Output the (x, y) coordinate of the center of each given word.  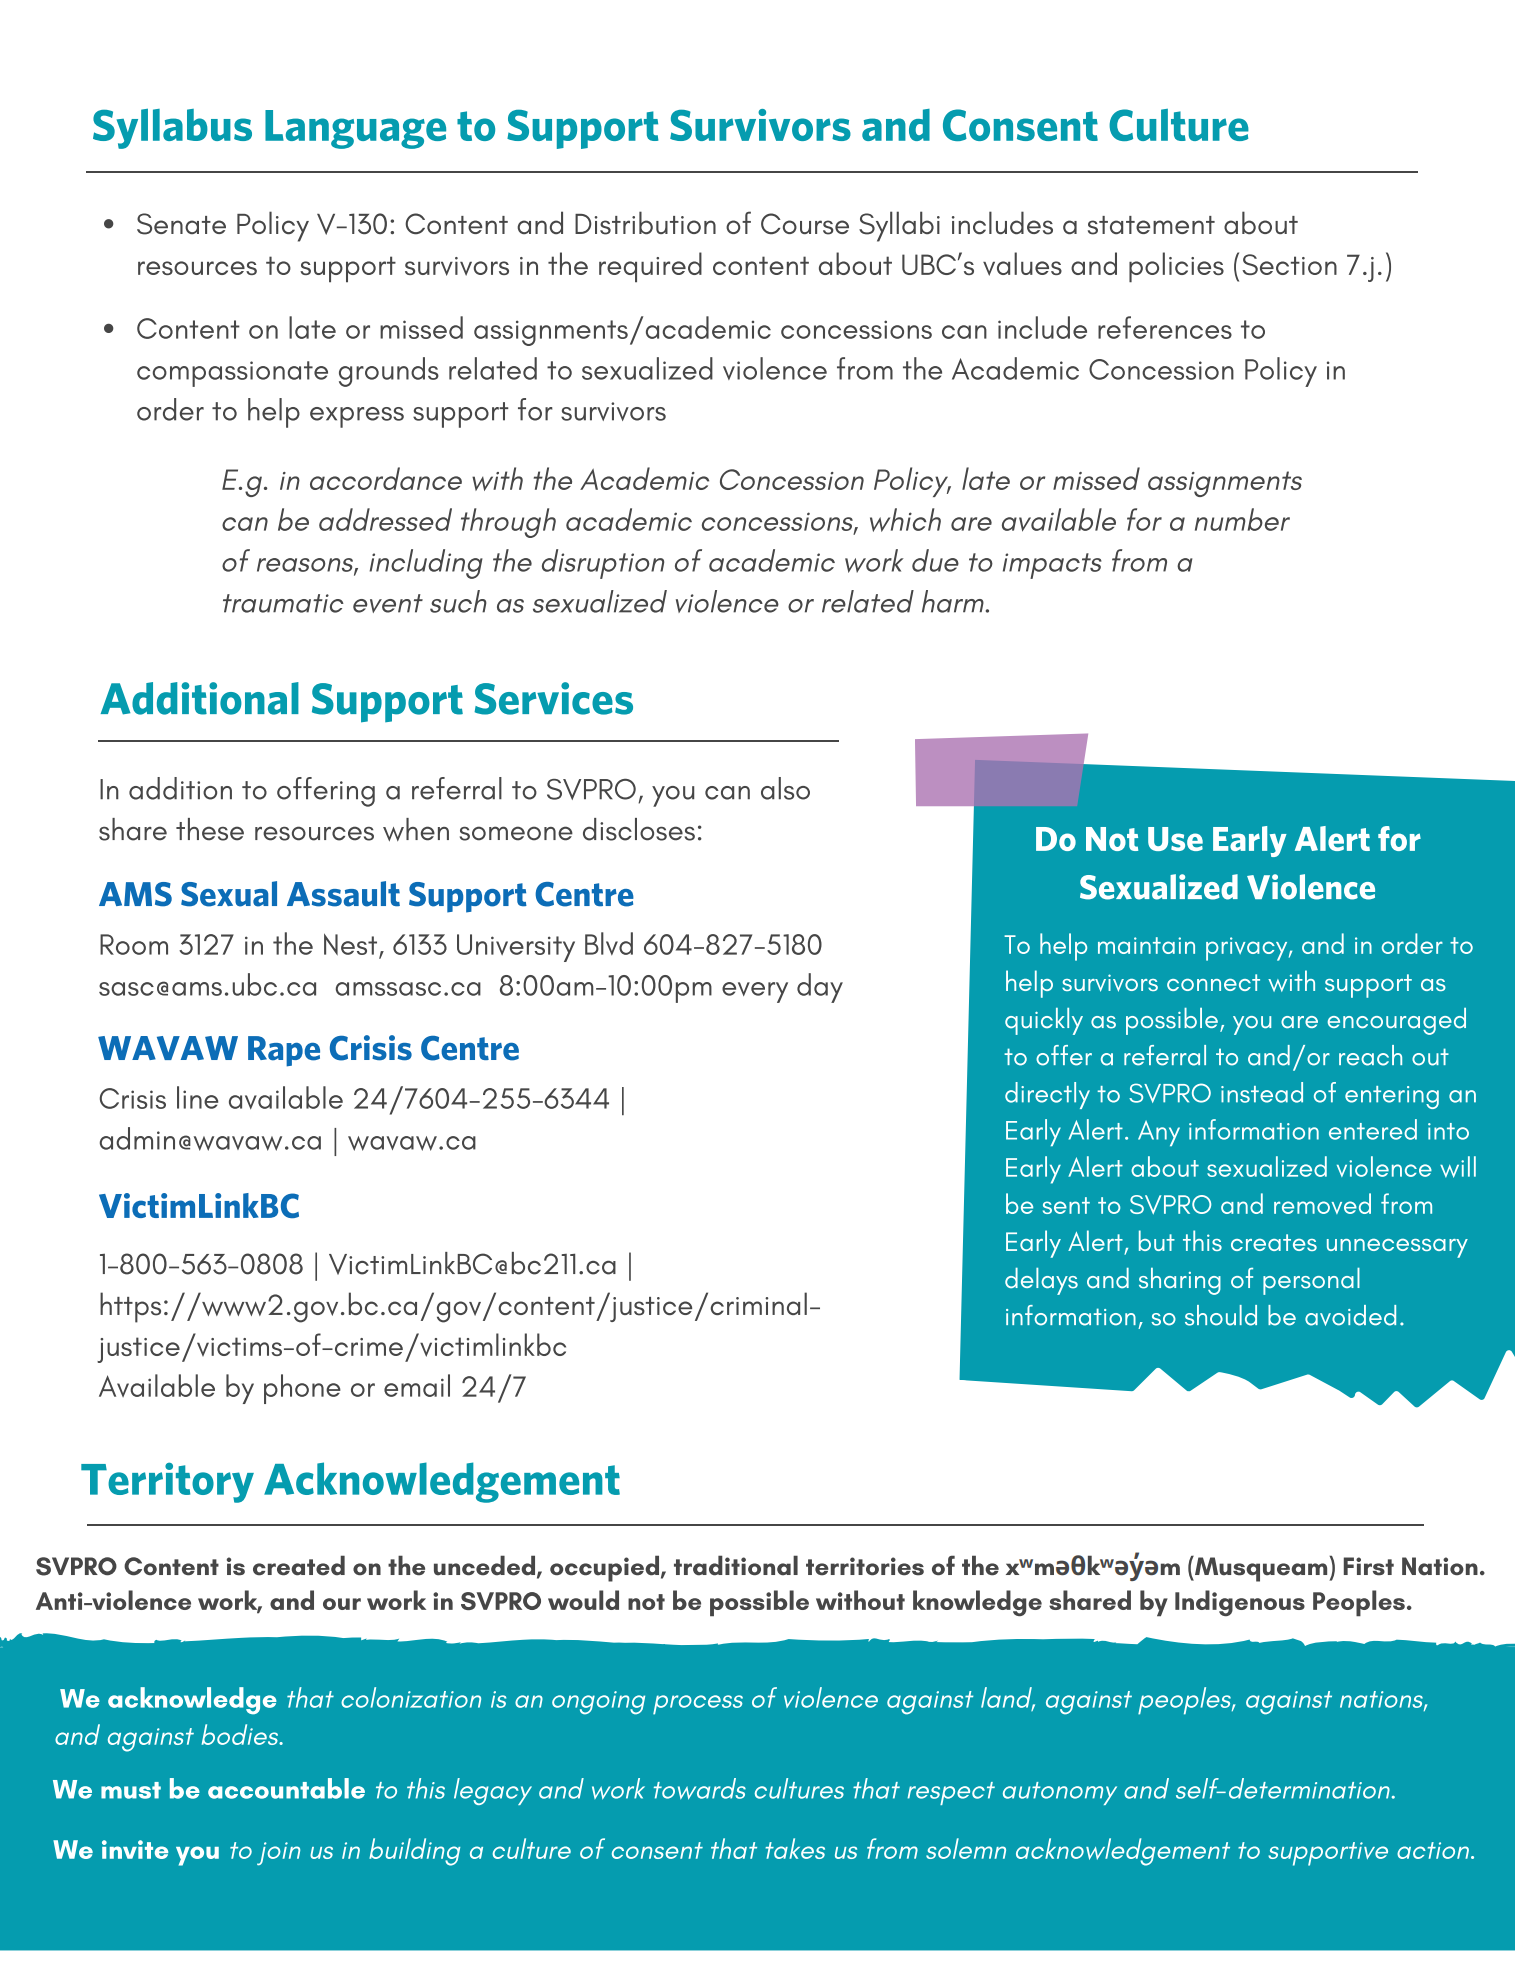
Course (805, 224)
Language (355, 129)
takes (795, 1848)
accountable (286, 1788)
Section (1289, 264)
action (1434, 1850)
